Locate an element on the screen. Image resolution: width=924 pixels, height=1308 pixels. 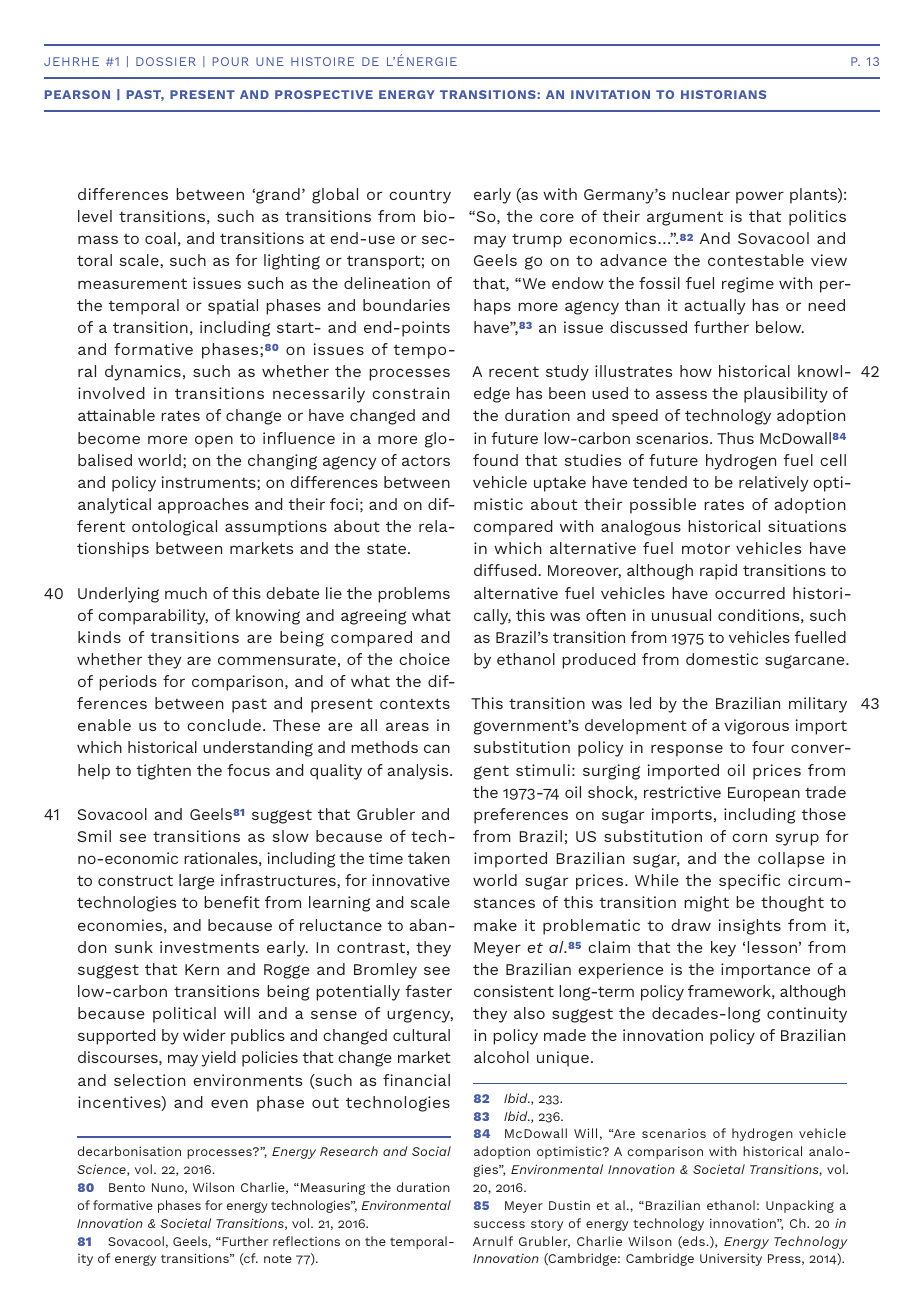
power is located at coordinates (760, 197).
